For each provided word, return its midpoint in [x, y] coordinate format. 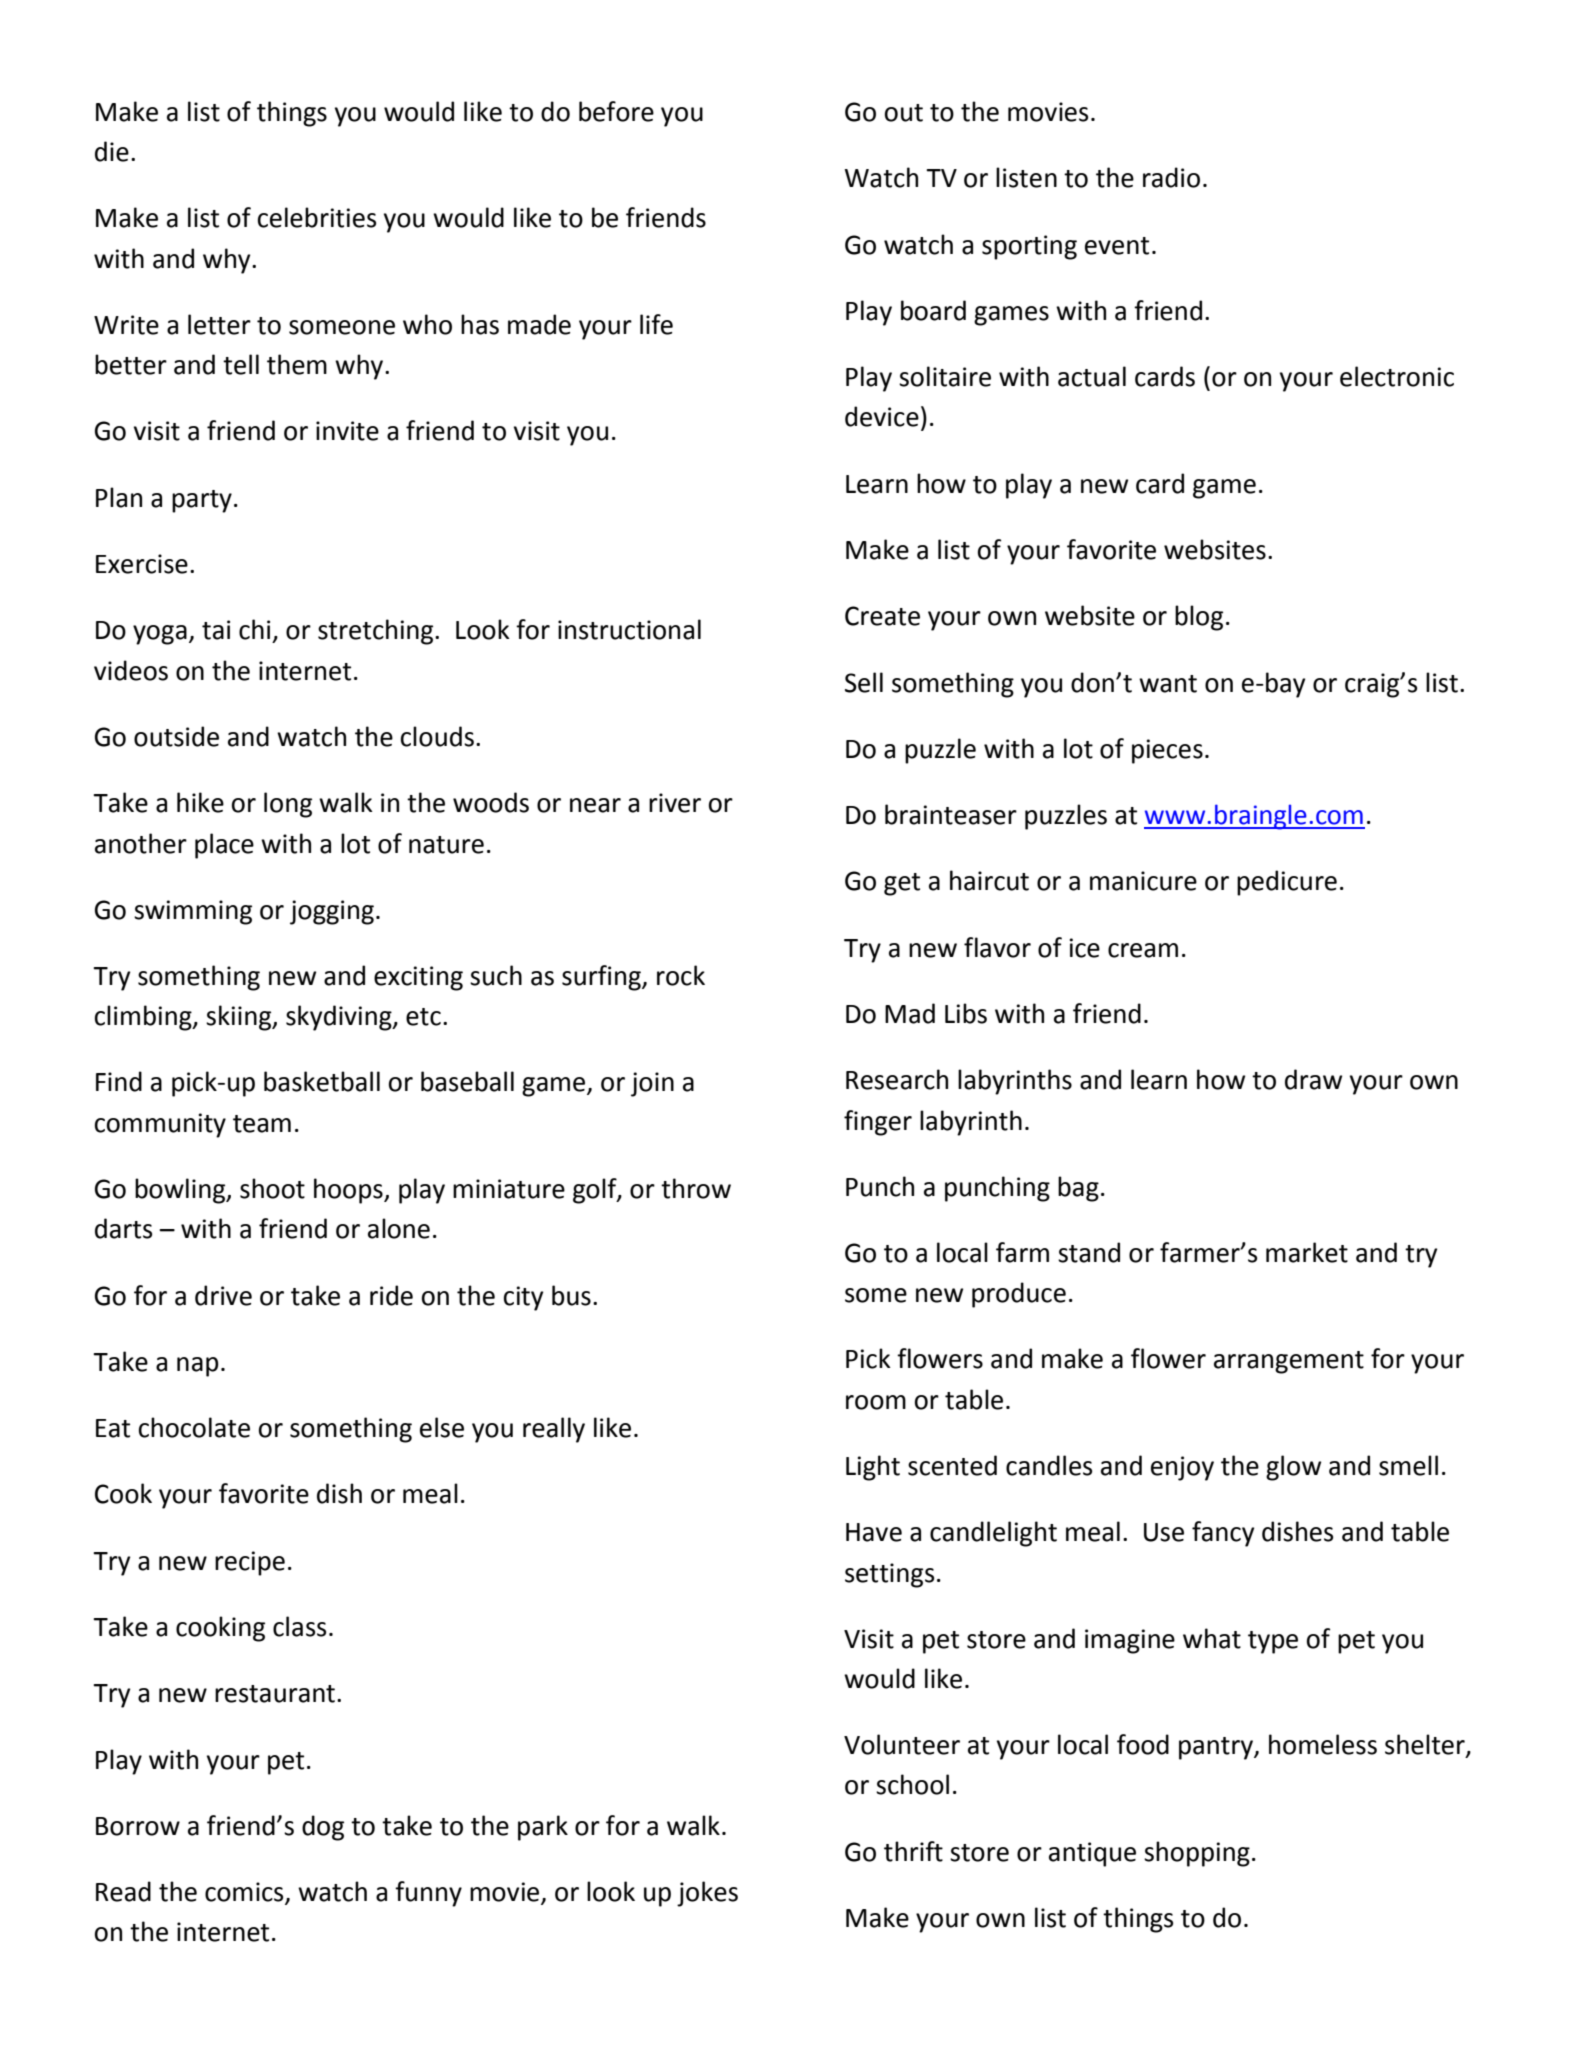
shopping [1197, 1854]
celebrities [317, 217]
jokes [707, 1894]
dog [323, 1828]
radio [1171, 177]
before [616, 111]
